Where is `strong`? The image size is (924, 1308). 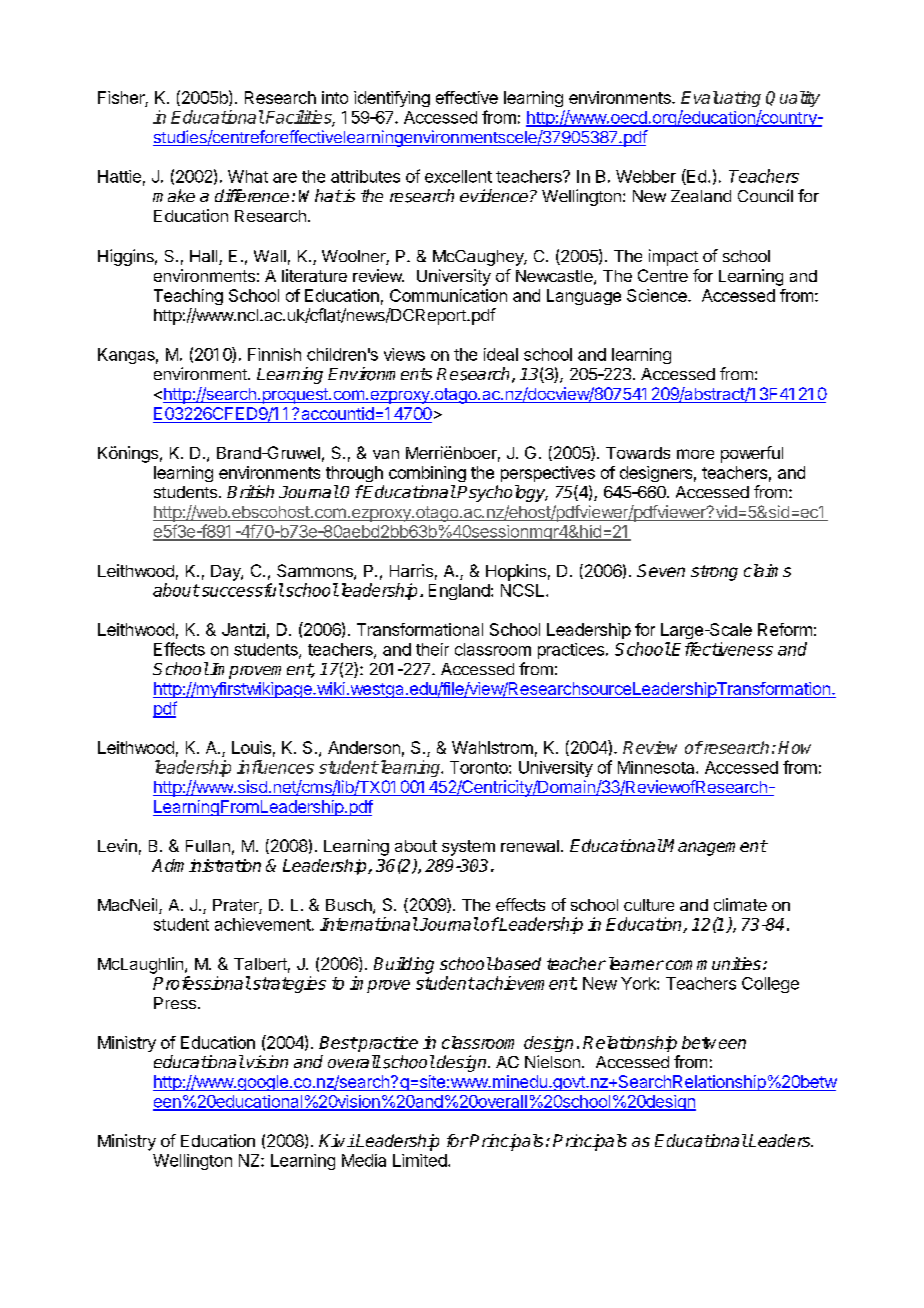 strong is located at coordinates (714, 573).
